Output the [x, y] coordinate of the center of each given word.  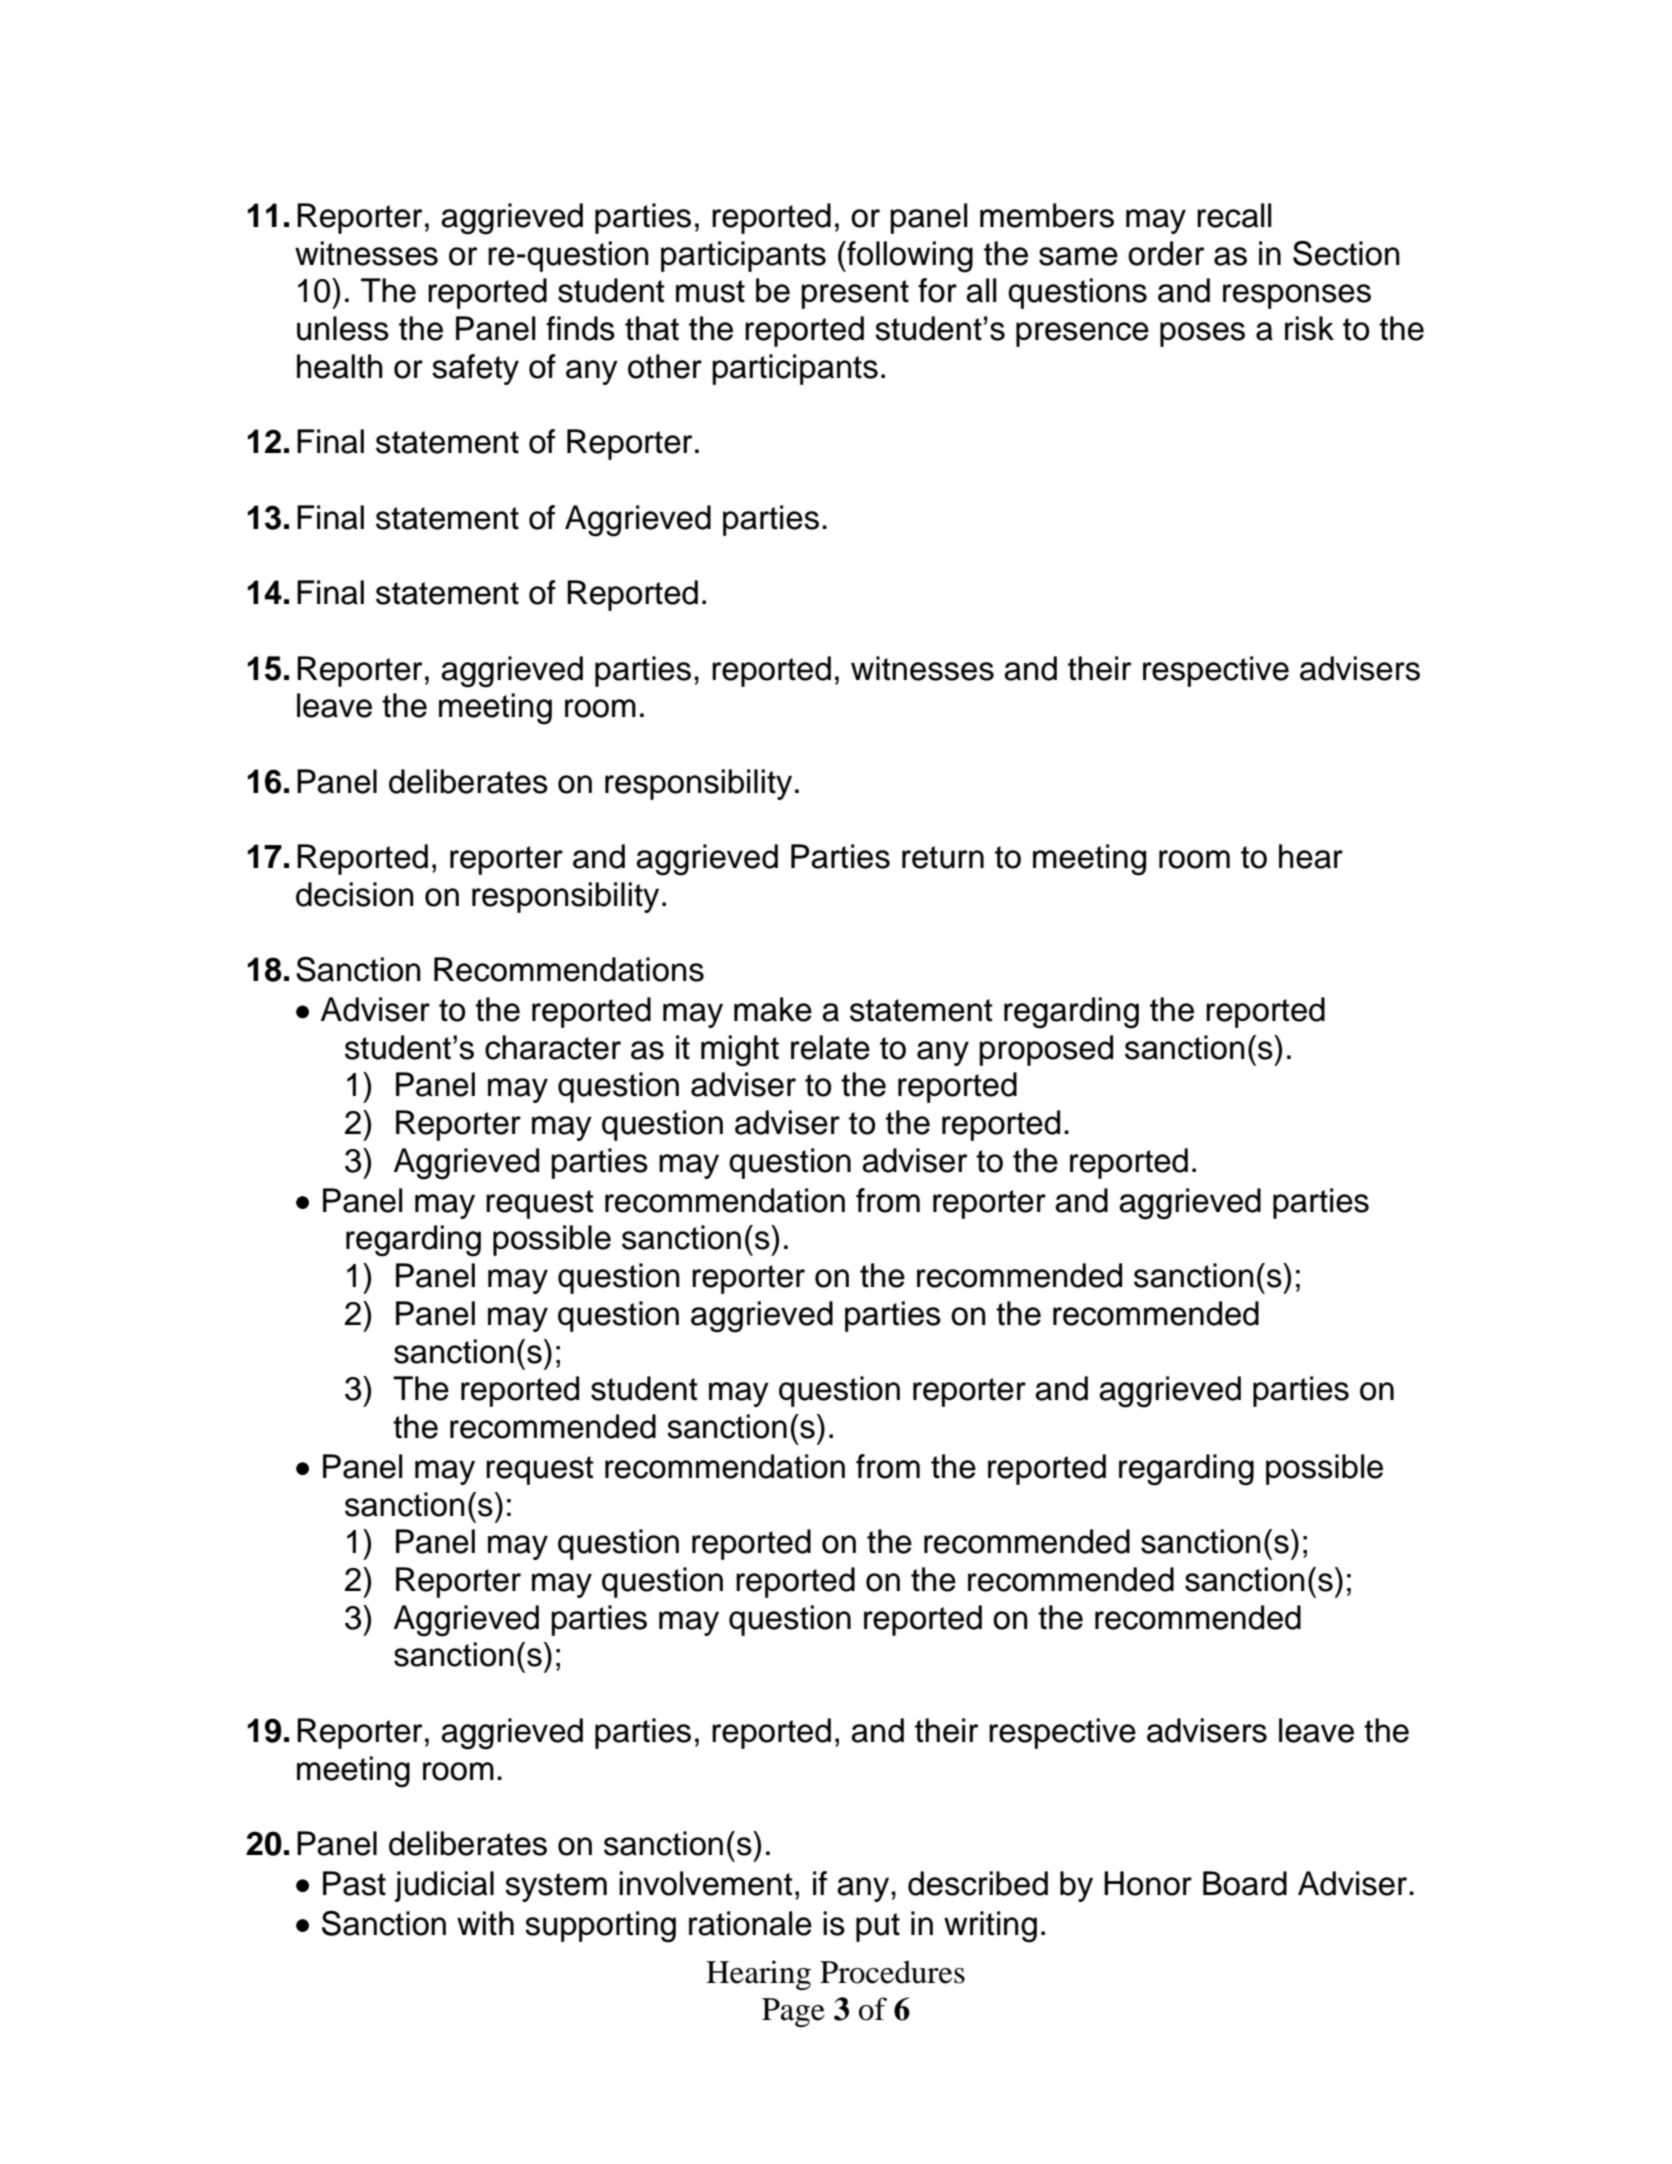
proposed [1046, 1050]
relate [830, 1047]
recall [1234, 215]
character [553, 1047]
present [855, 294]
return [943, 857]
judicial [444, 1886]
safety [475, 369]
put [878, 1927]
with [485, 1923]
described [978, 1883]
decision [355, 894]
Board [1245, 1883]
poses [1202, 334]
